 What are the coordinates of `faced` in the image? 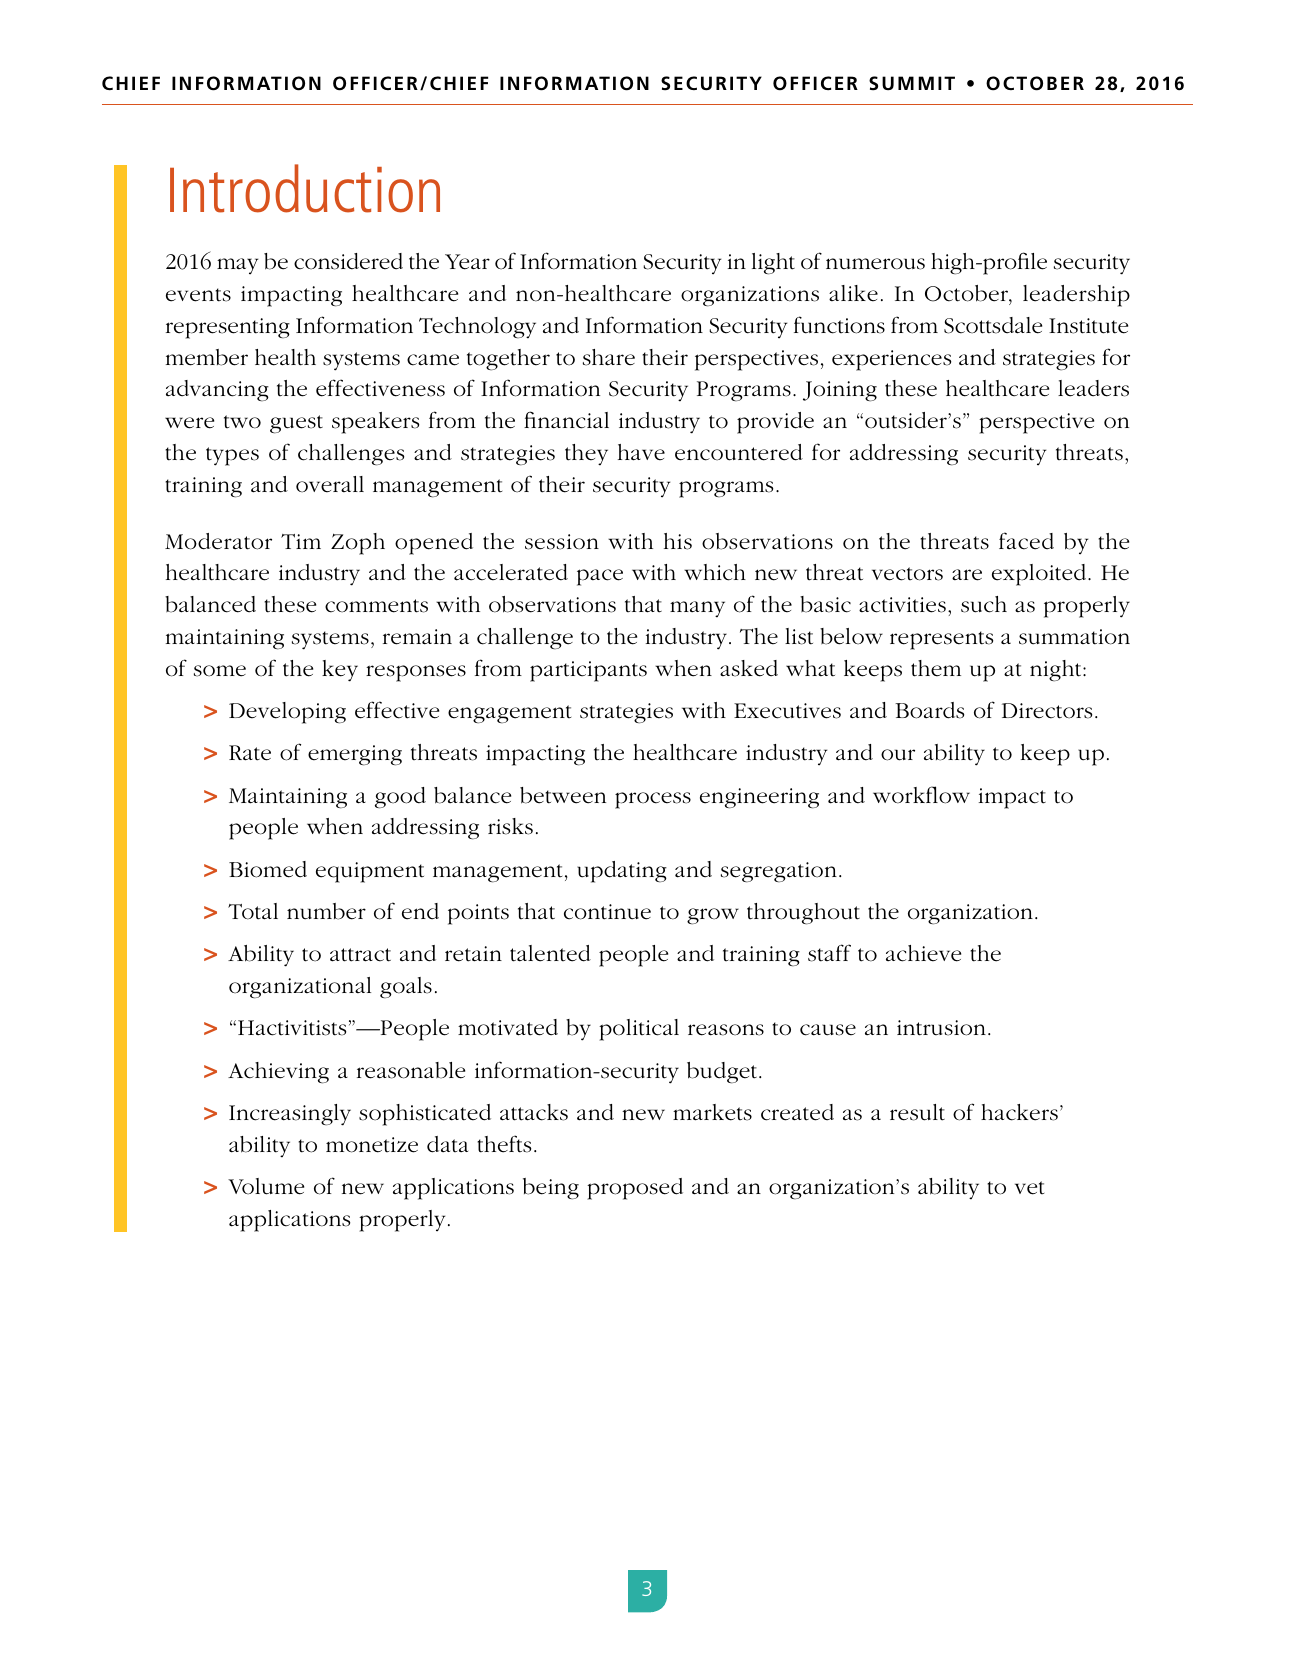 It's located at (1026, 541).
